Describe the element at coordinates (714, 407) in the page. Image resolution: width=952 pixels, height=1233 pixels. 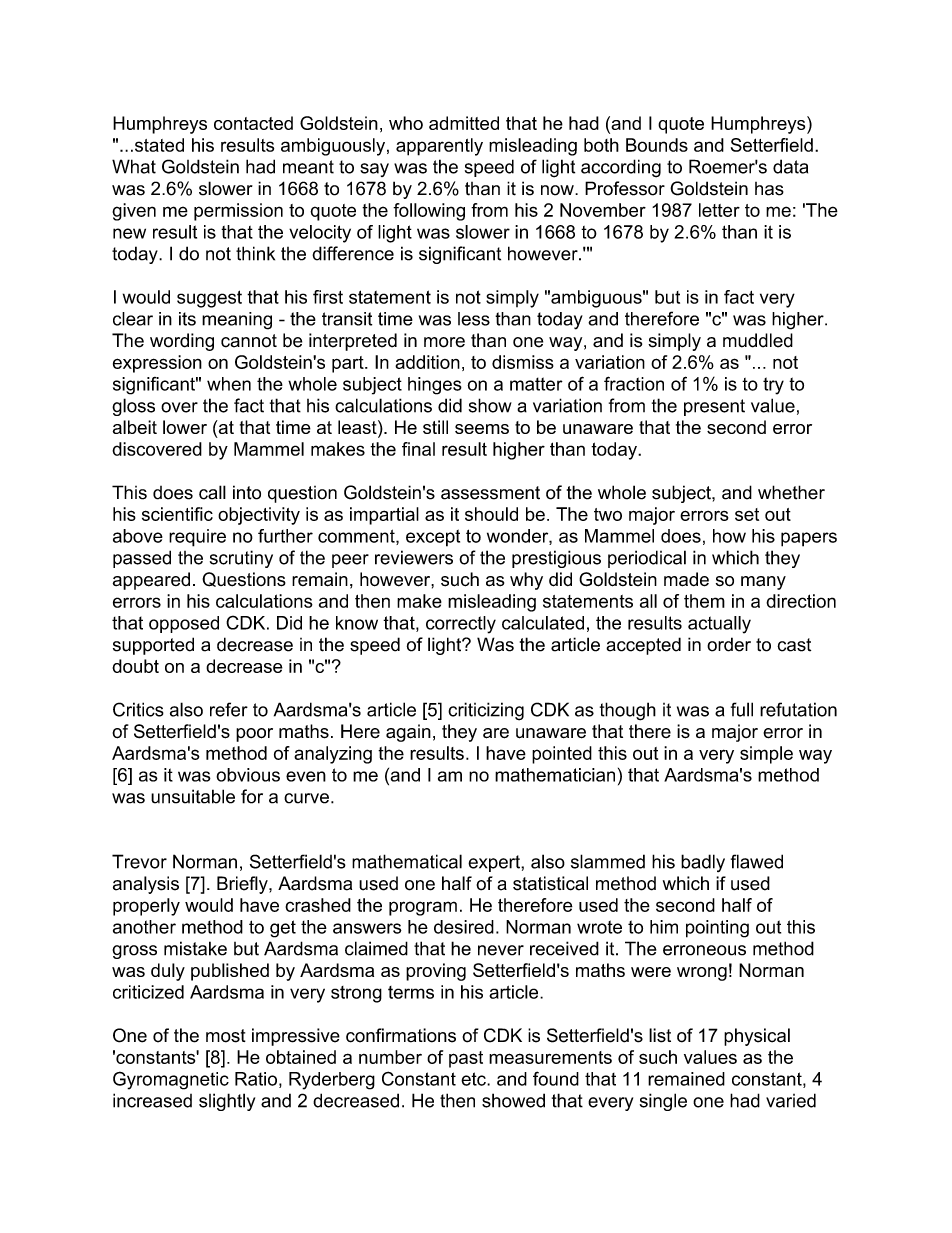
I see `present` at that location.
